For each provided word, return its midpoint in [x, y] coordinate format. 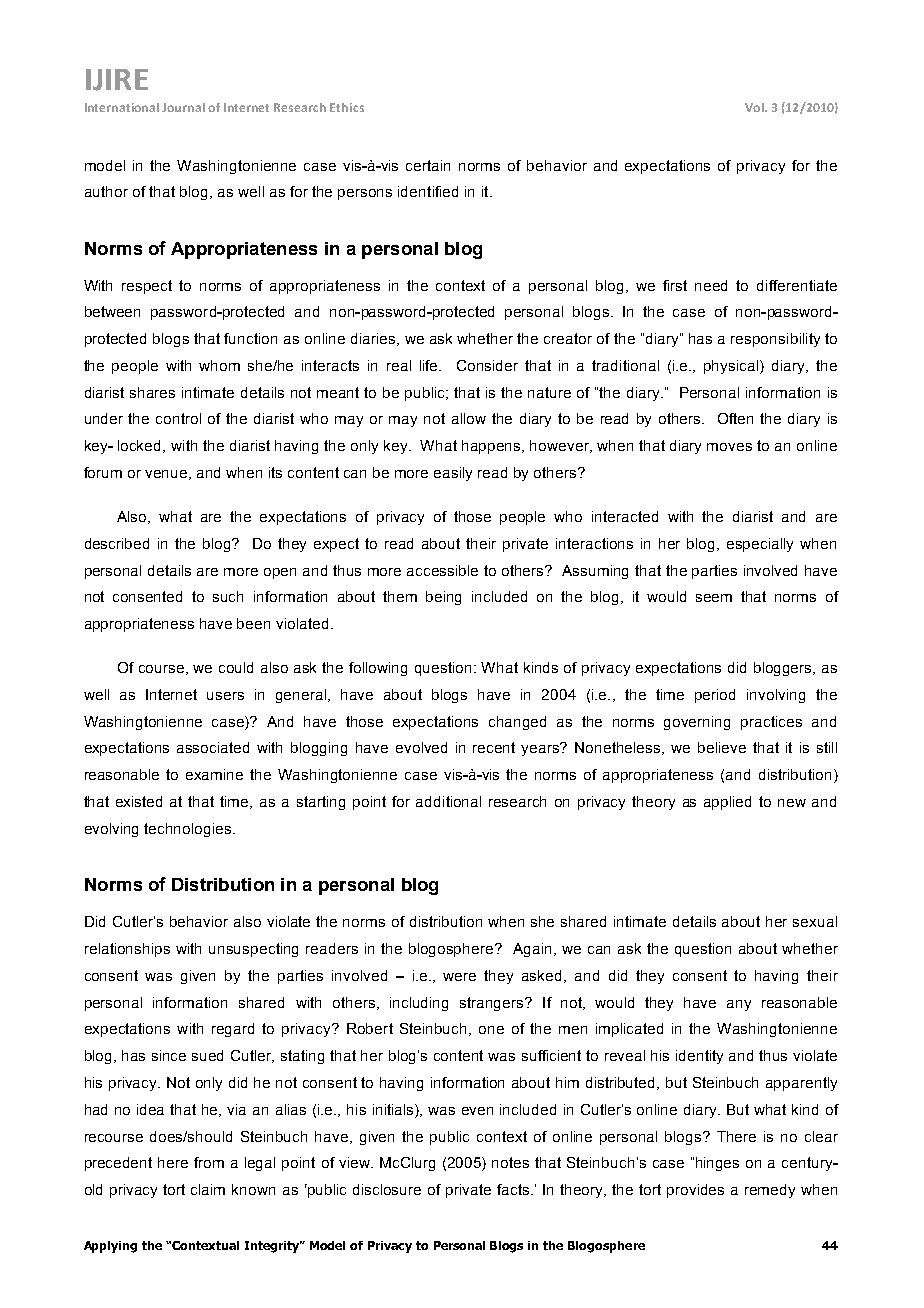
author [106, 191]
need [711, 285]
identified [428, 191]
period [715, 696]
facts [514, 1189]
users [225, 696]
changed [517, 723]
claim [208, 1189]
